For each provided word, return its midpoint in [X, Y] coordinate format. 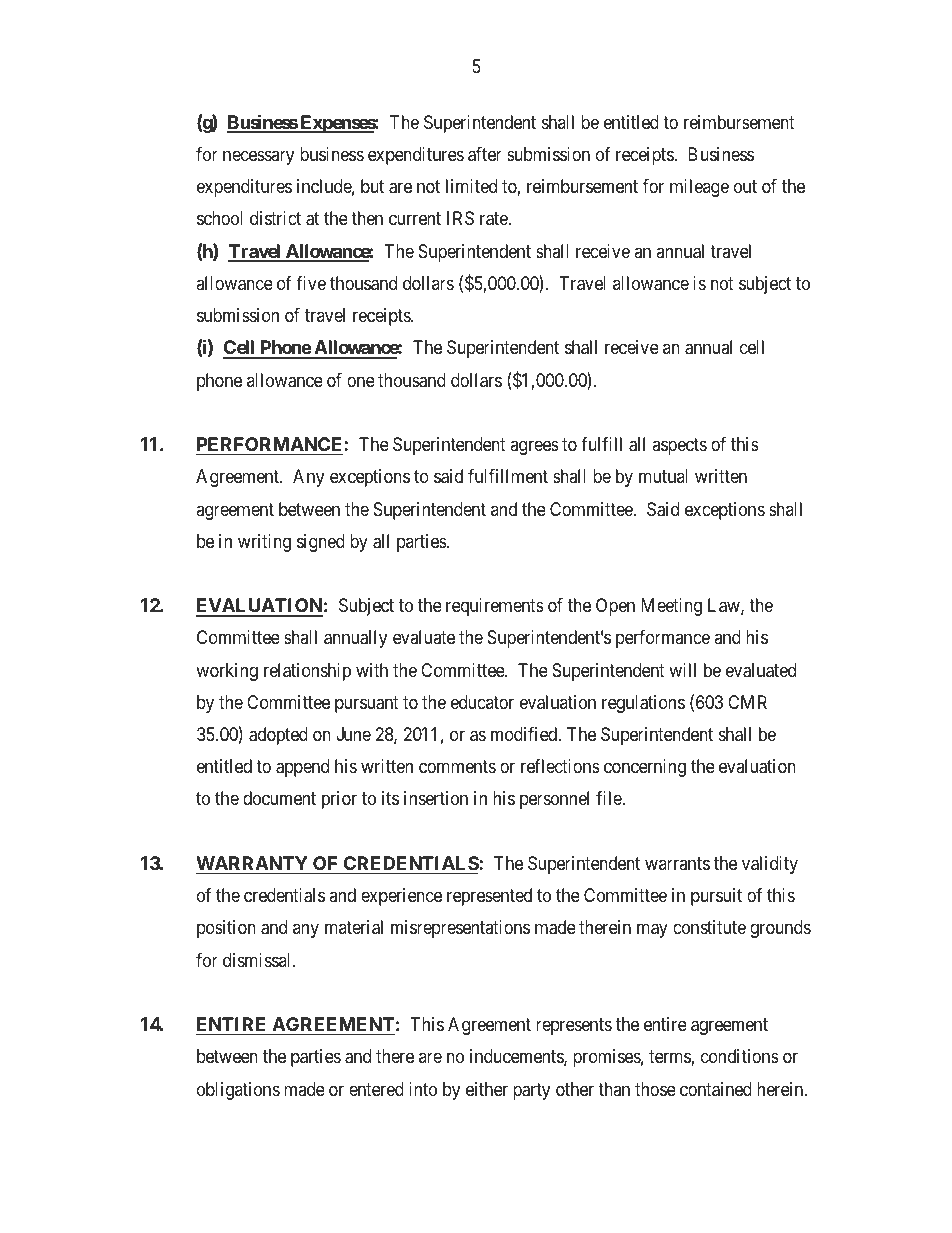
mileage [699, 188]
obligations [238, 1091]
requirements [495, 607]
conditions [740, 1056]
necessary [258, 157]
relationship [307, 672]
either [487, 1089]
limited [471, 186]
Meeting [671, 607]
